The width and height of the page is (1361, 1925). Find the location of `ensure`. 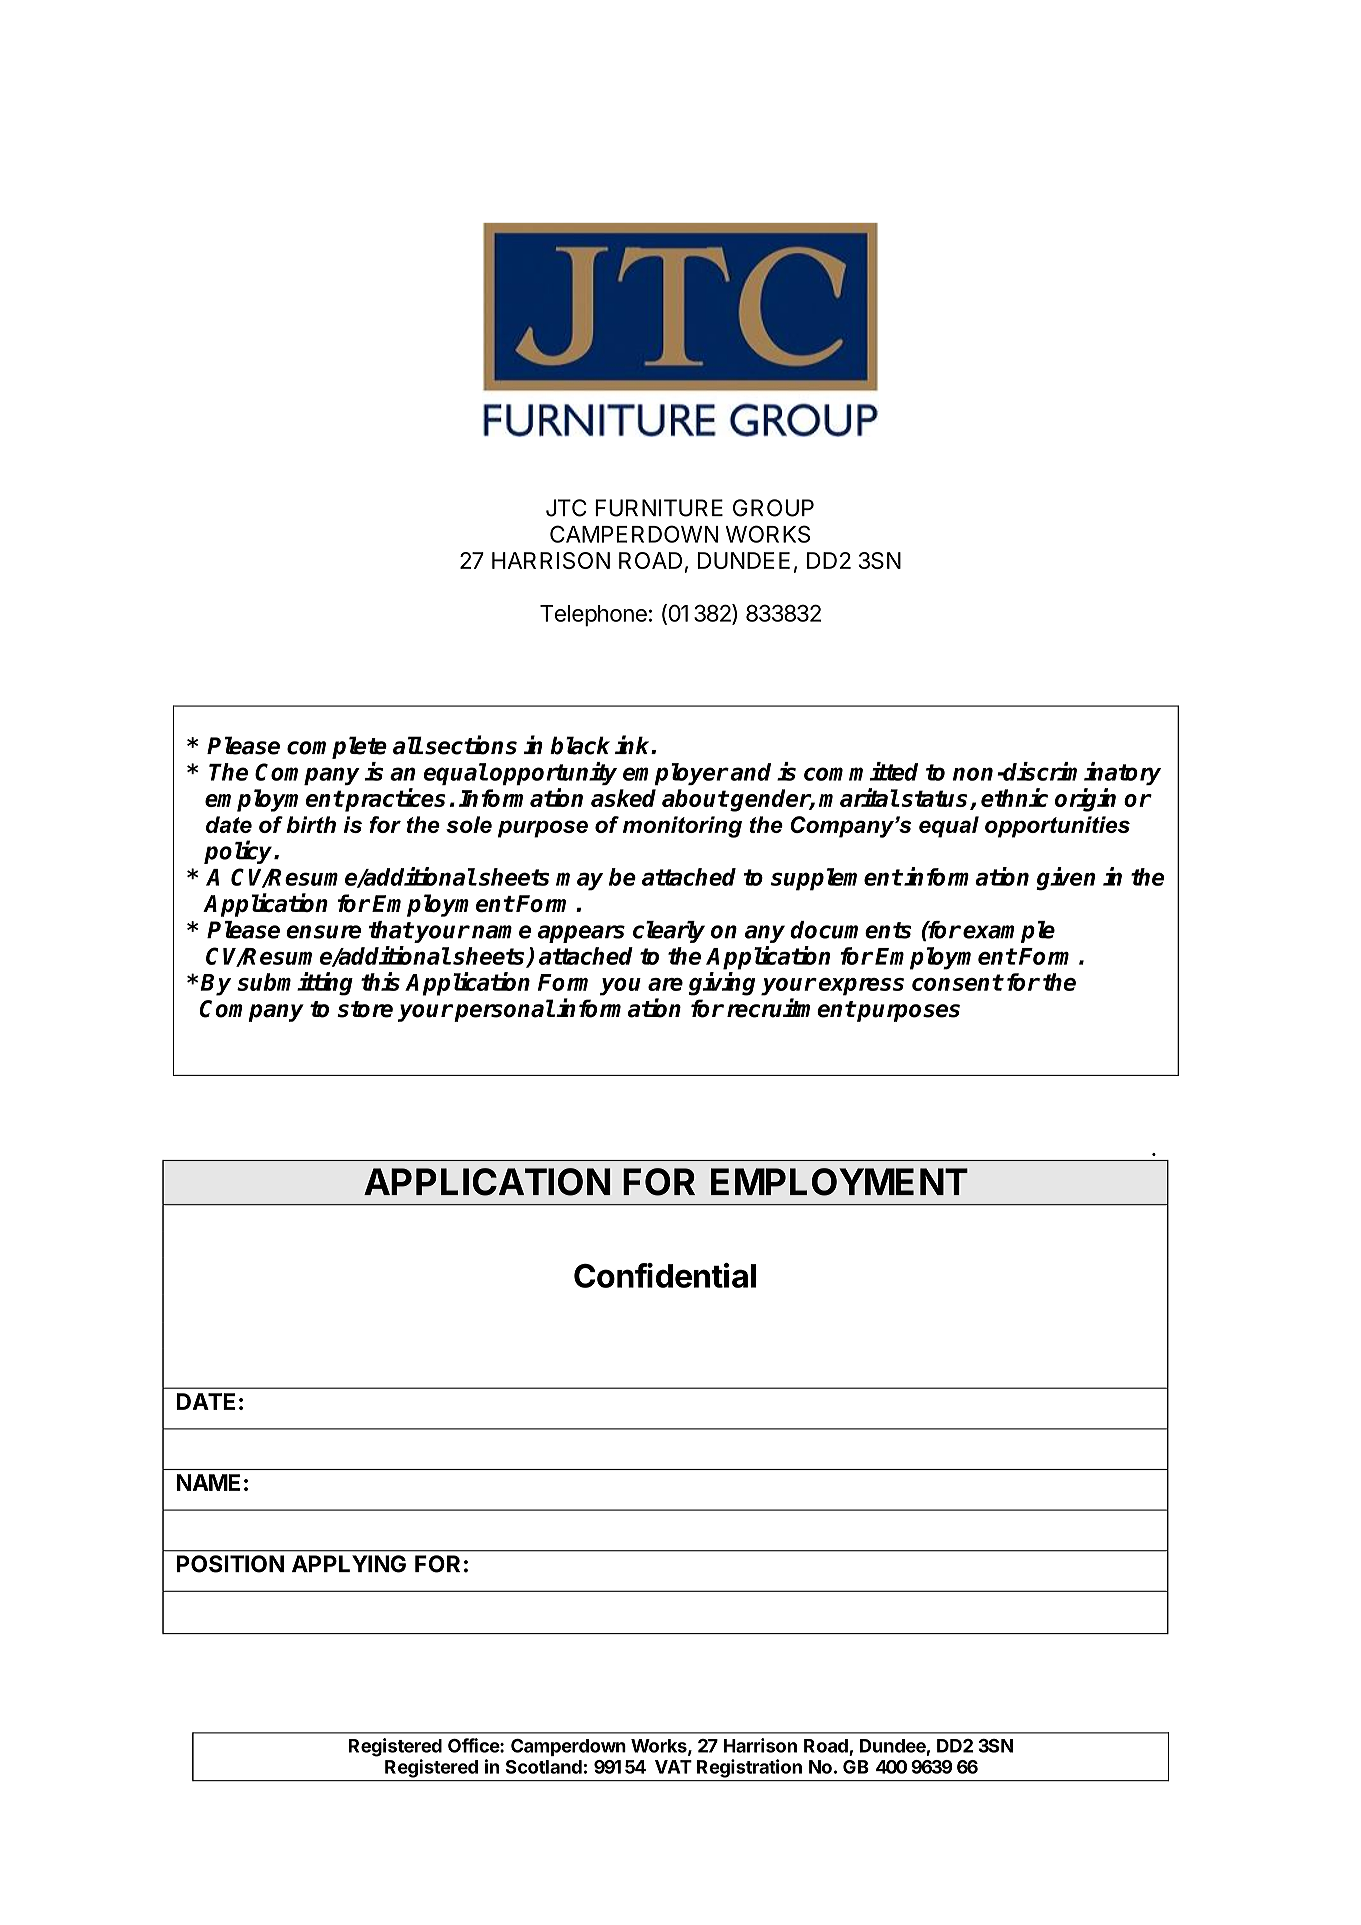

ensure is located at coordinates (323, 932).
